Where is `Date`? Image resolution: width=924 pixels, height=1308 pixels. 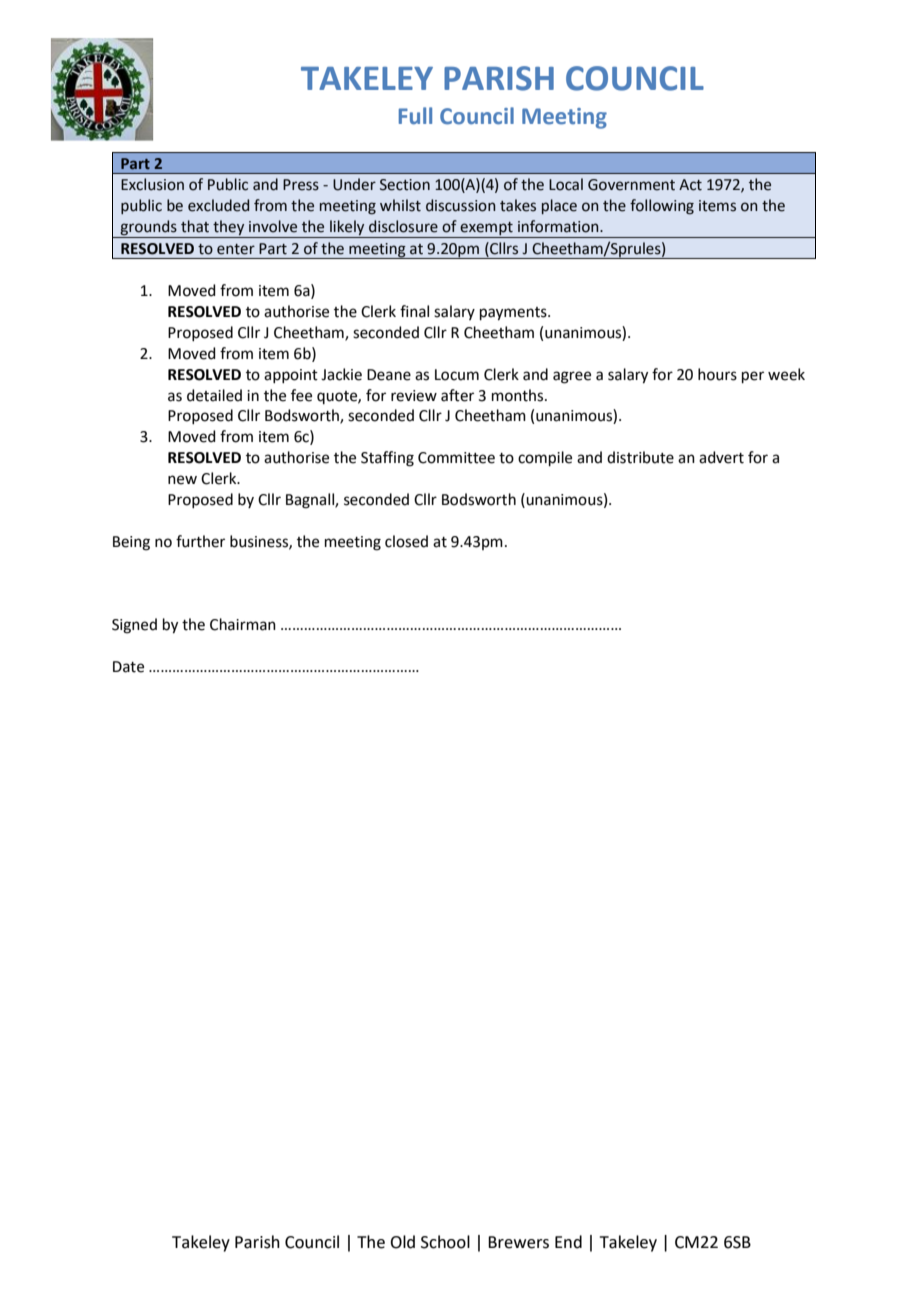 Date is located at coordinates (128, 667).
